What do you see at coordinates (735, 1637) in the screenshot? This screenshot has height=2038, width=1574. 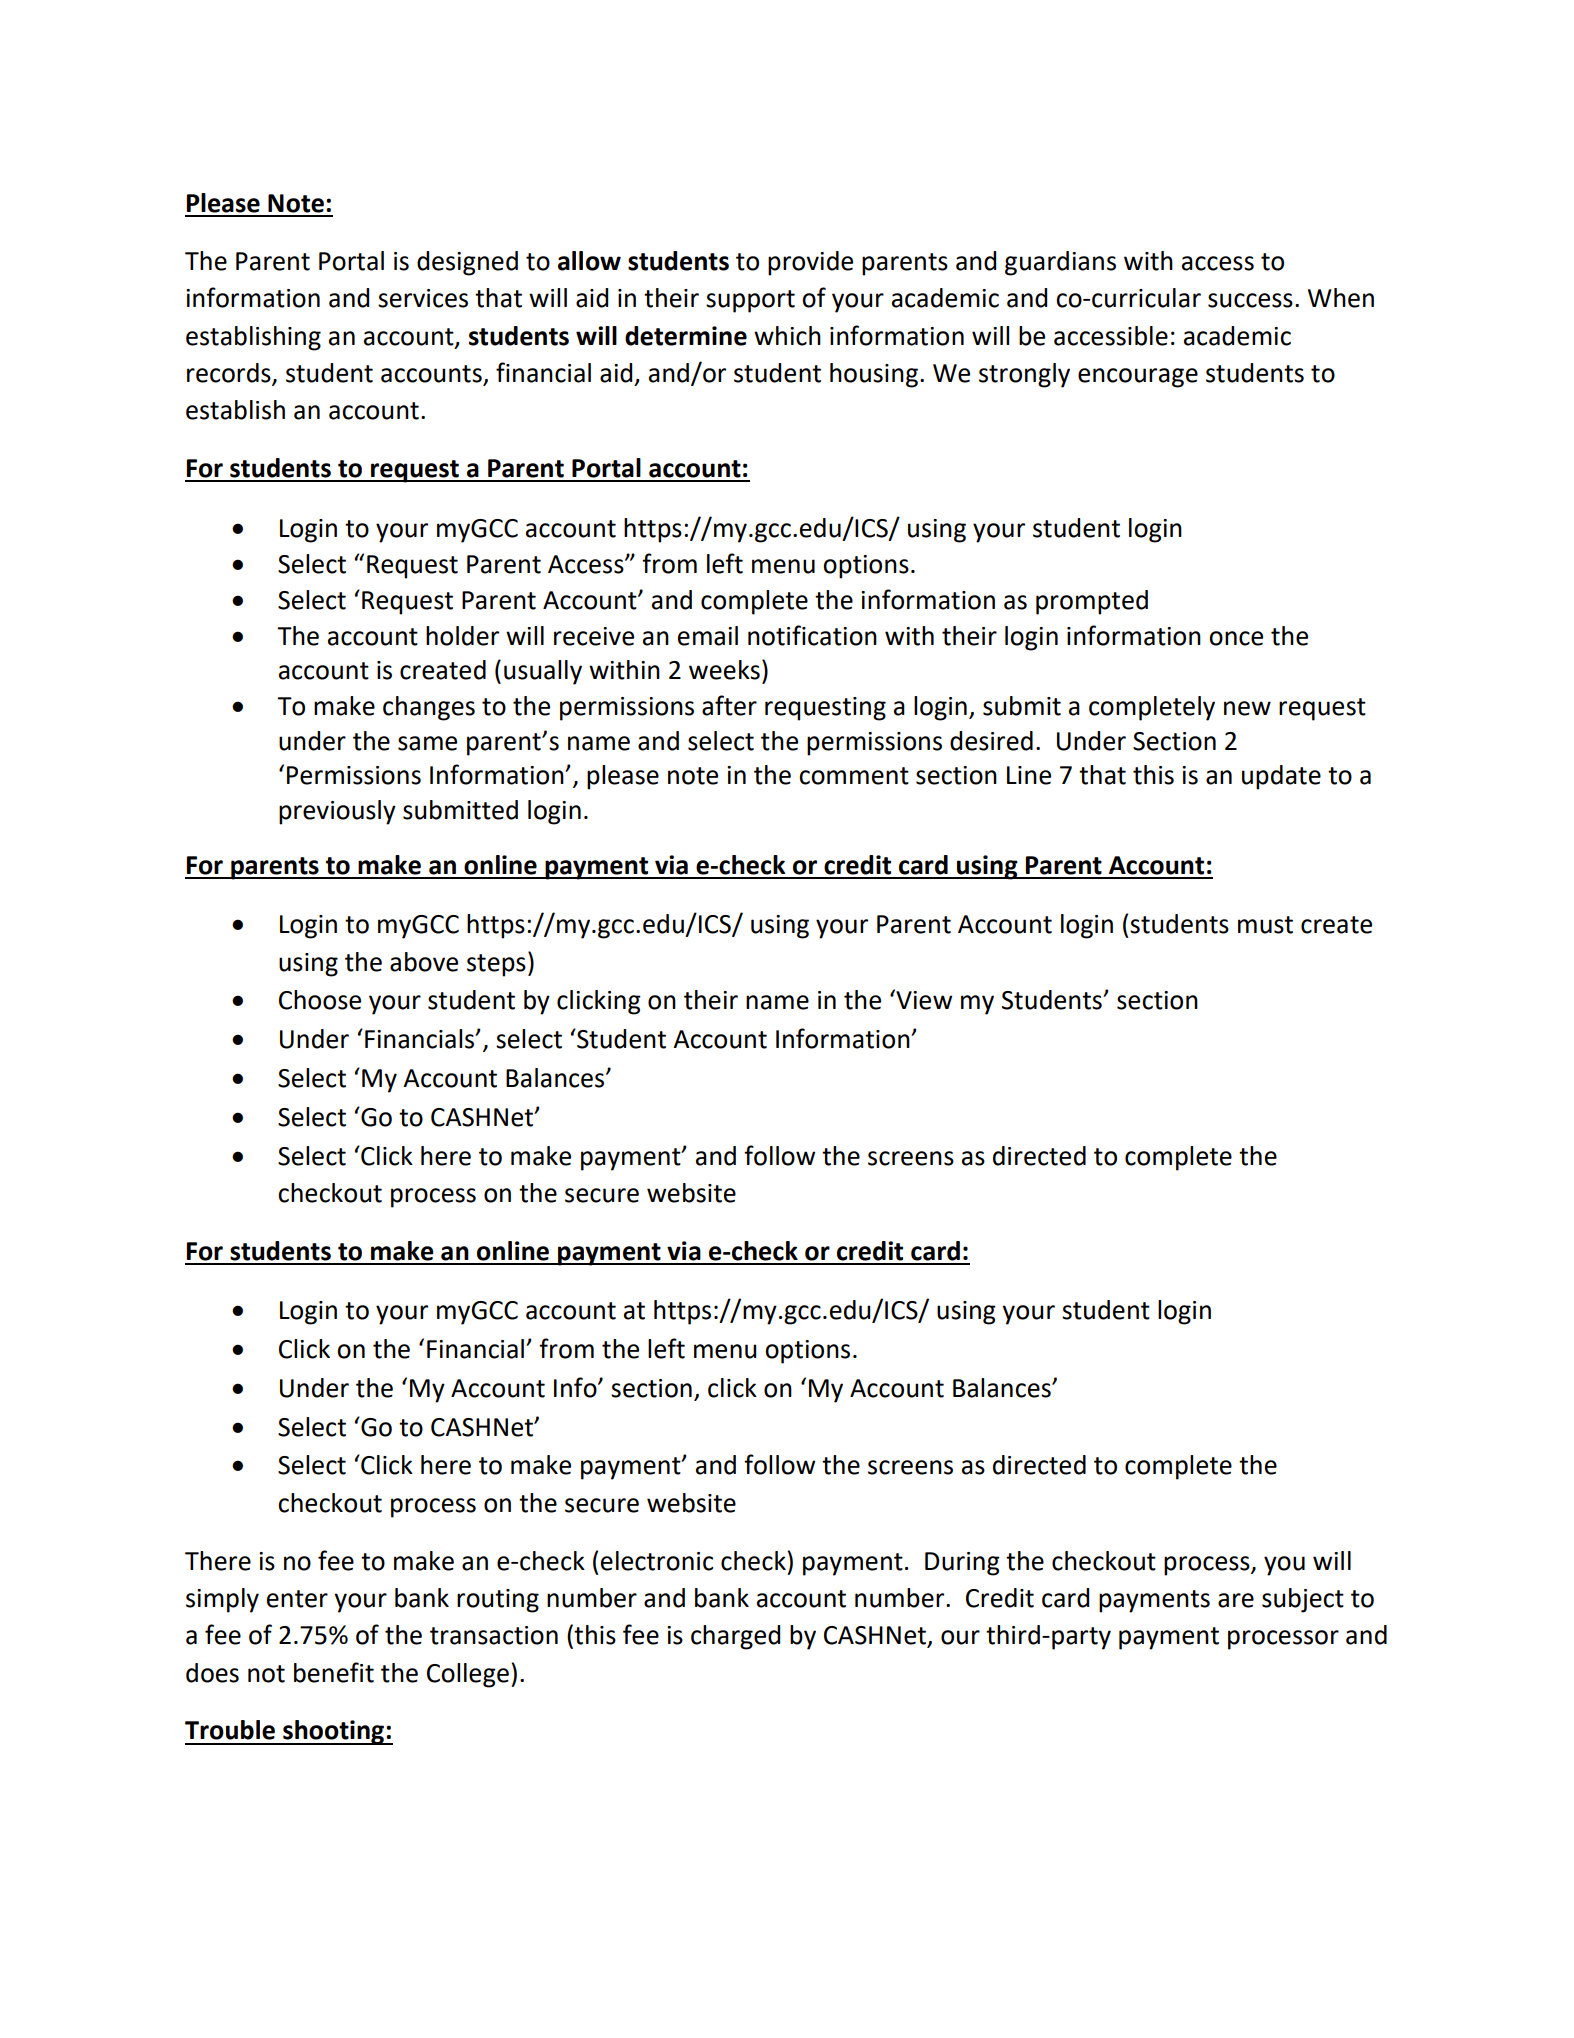 I see `charged` at bounding box center [735, 1637].
